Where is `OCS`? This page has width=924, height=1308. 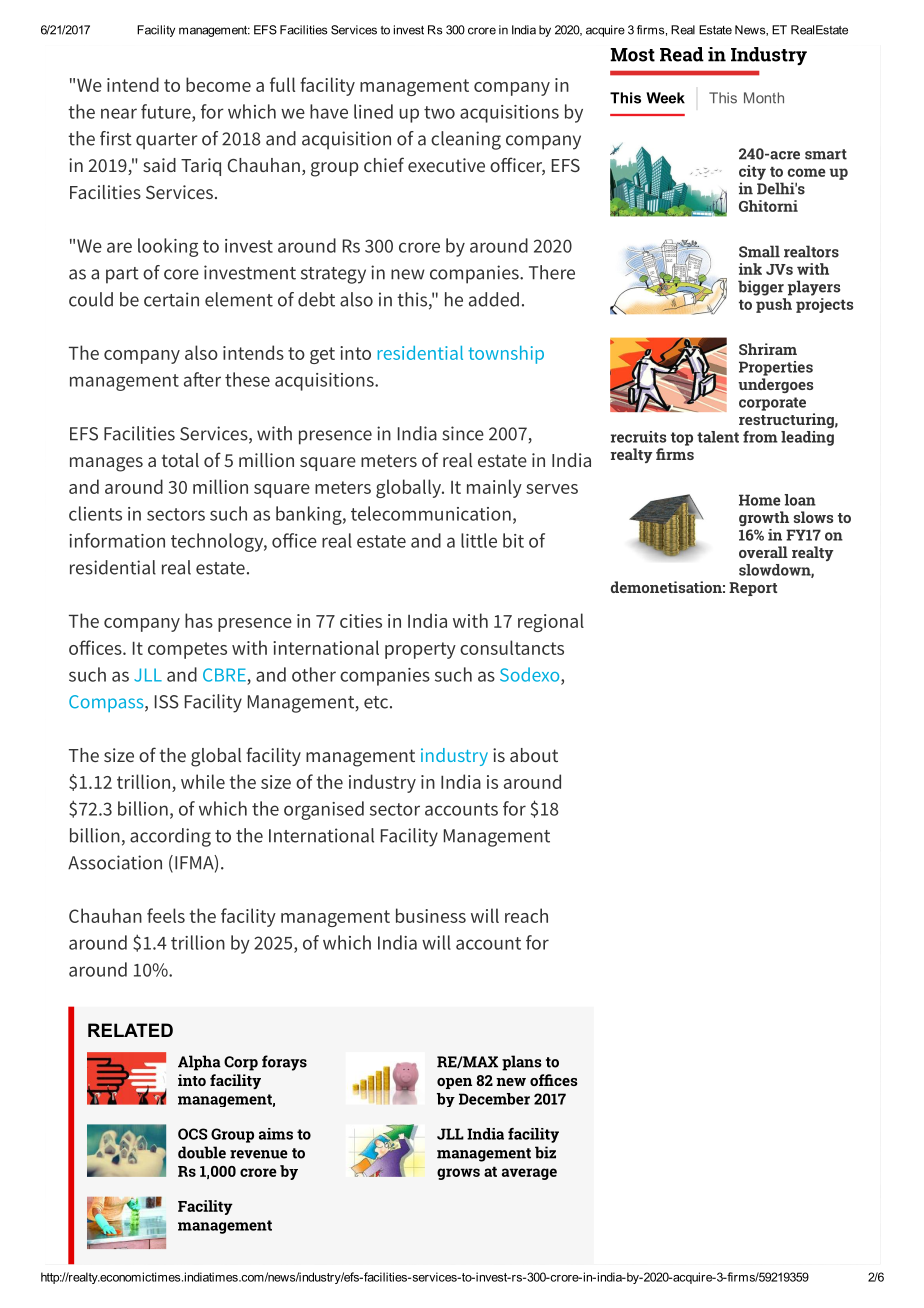
OCS is located at coordinates (193, 1134).
